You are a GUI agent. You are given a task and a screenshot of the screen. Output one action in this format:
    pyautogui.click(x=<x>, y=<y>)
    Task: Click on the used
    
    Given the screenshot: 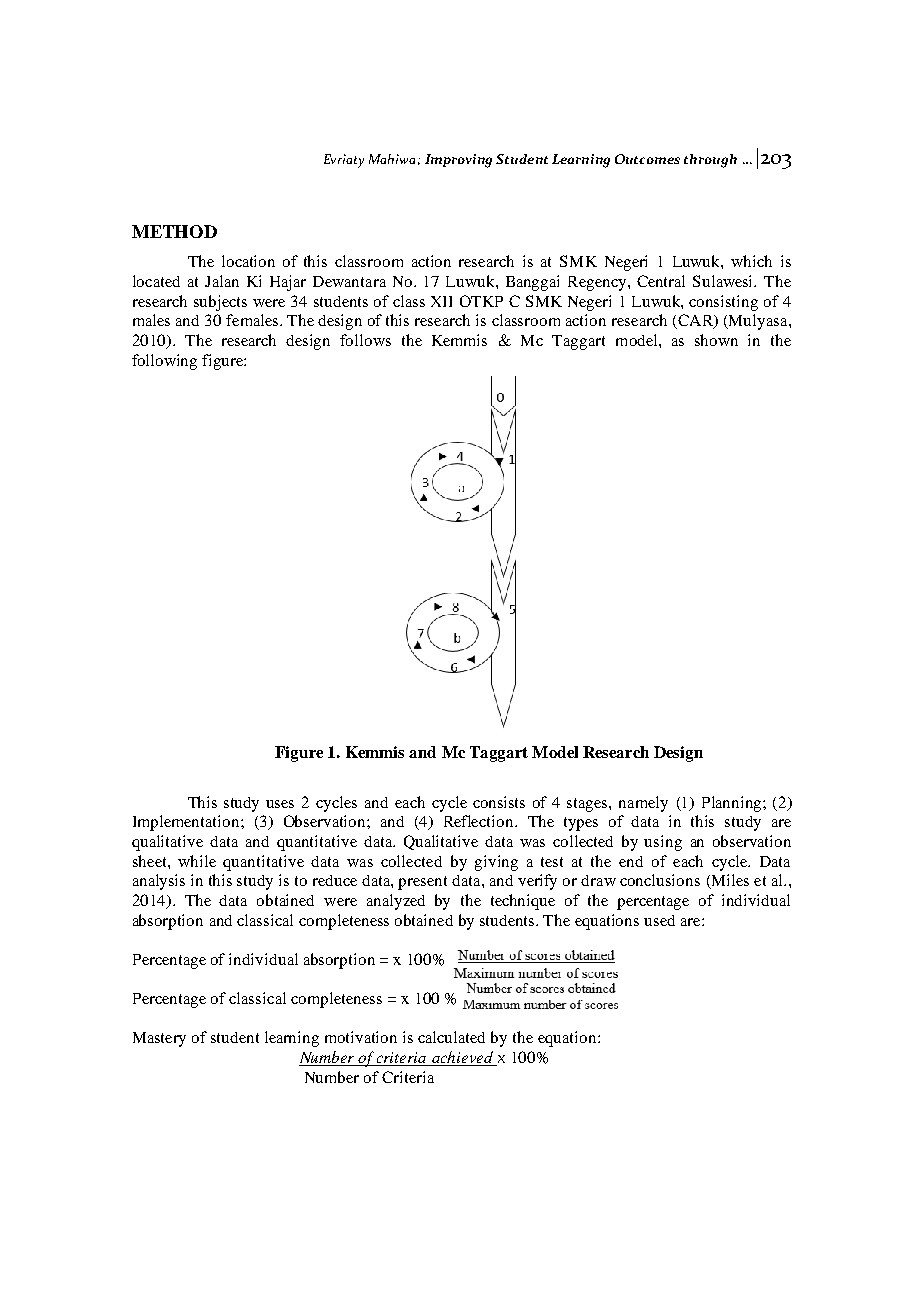 What is the action you would take?
    pyautogui.click(x=659, y=920)
